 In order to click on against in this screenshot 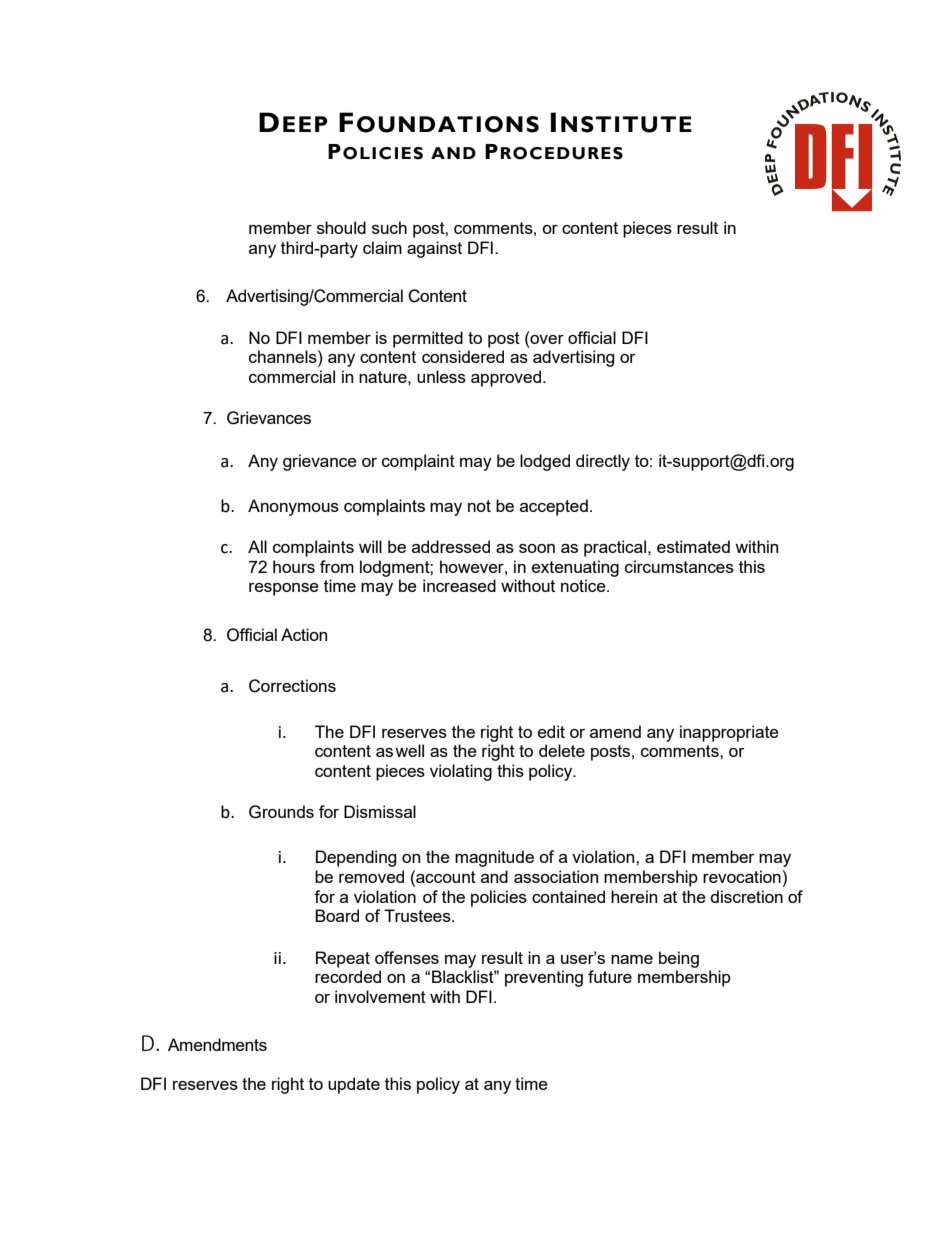, I will do `click(434, 249)`.
